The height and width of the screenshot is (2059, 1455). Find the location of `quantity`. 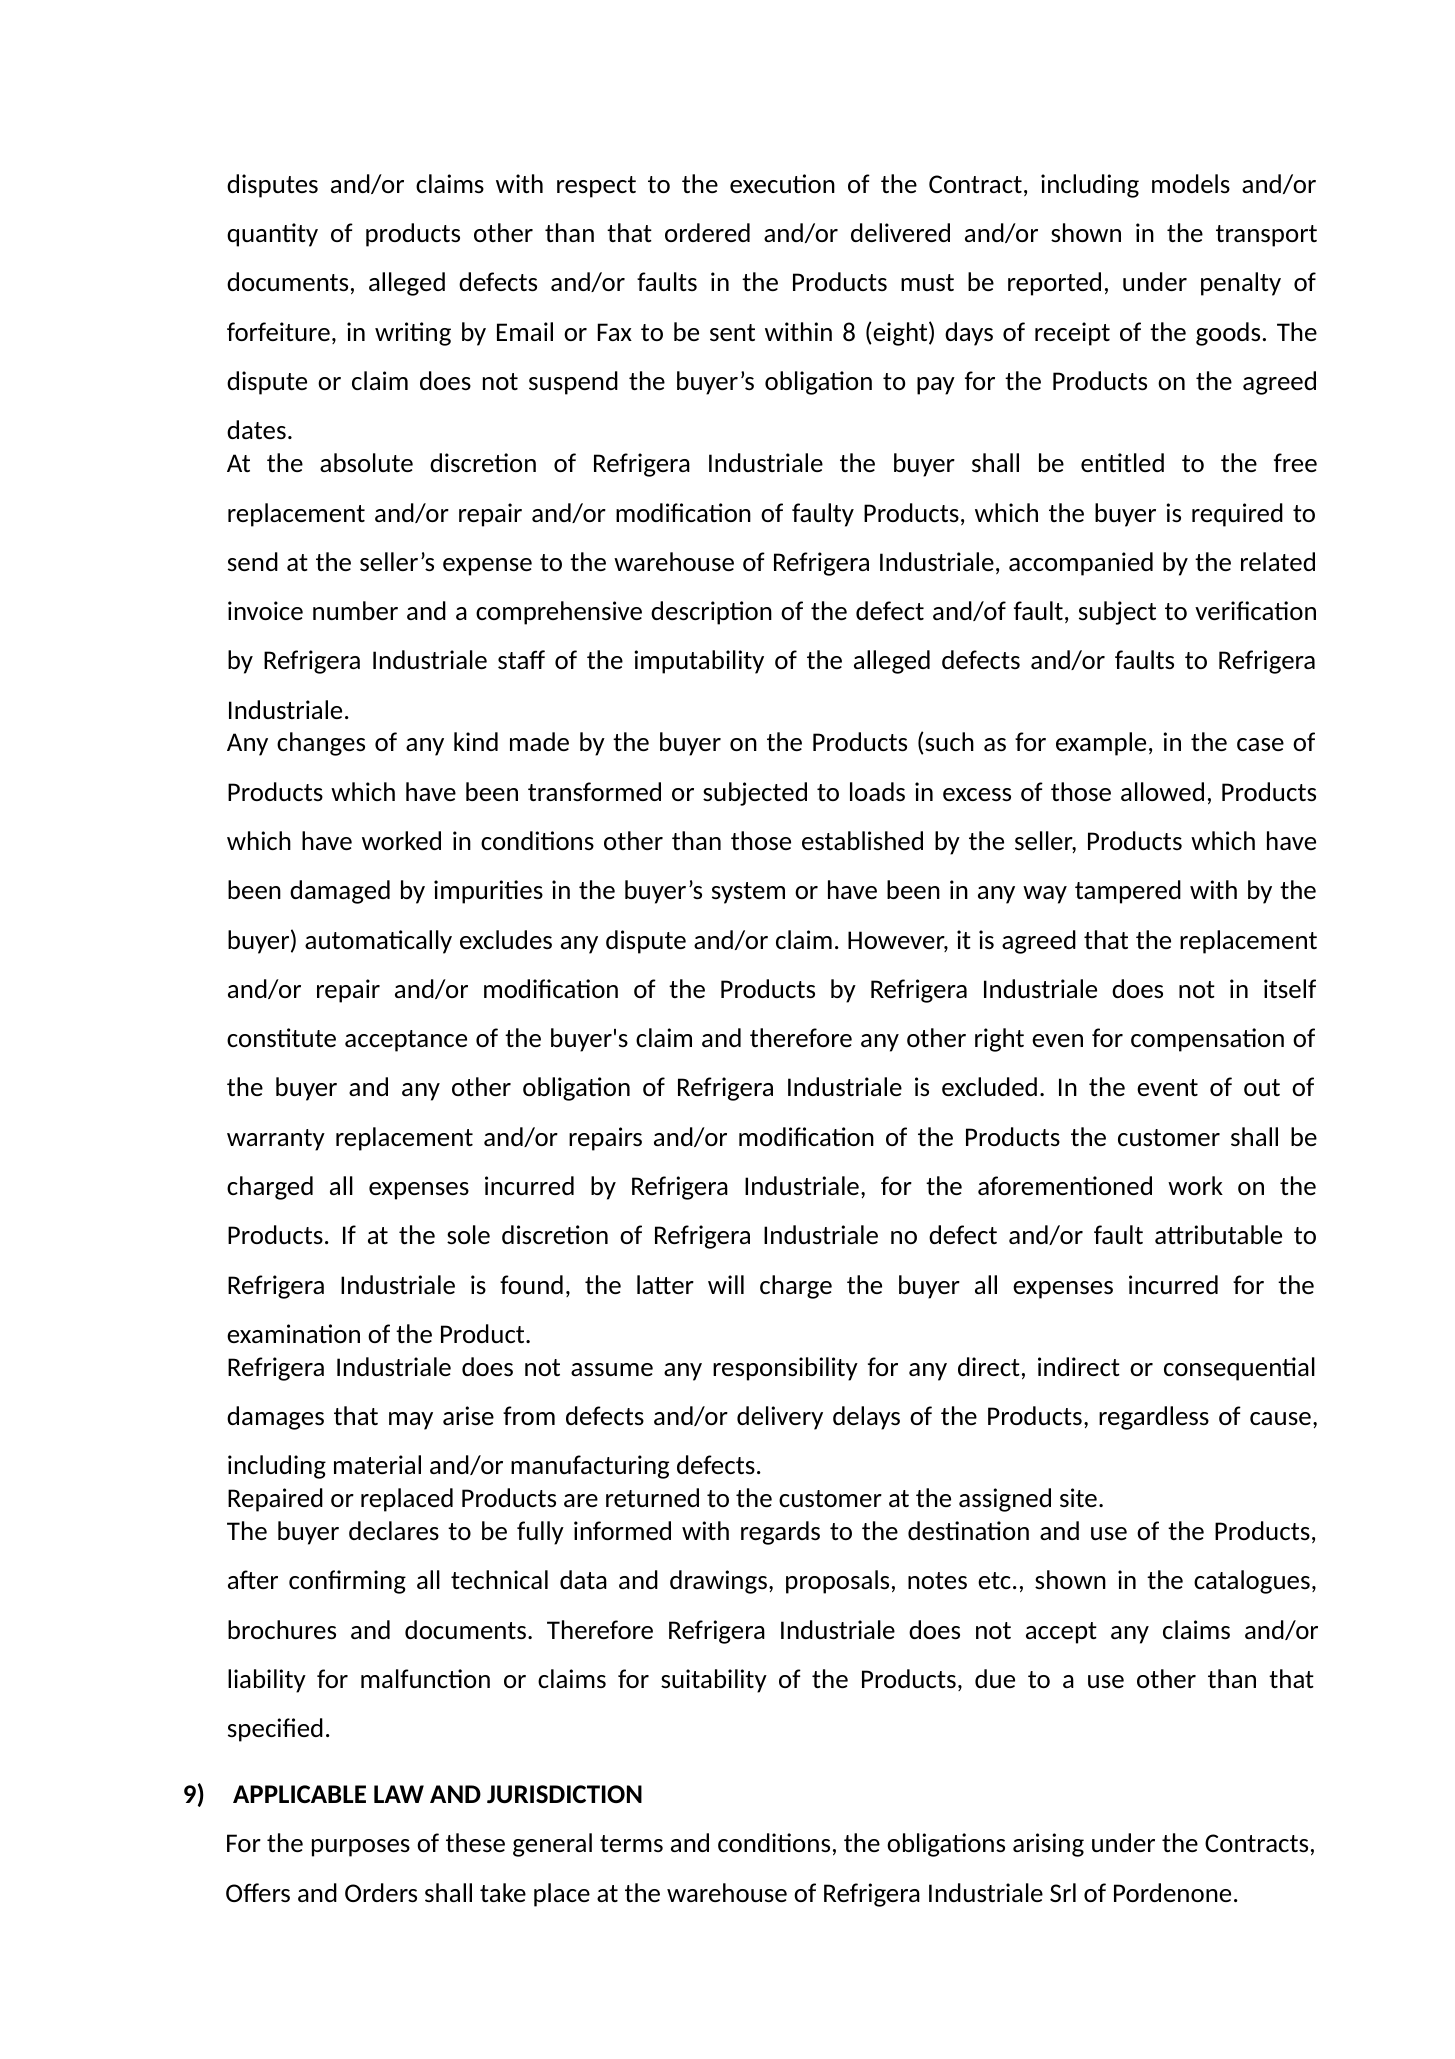

quantity is located at coordinates (272, 235).
